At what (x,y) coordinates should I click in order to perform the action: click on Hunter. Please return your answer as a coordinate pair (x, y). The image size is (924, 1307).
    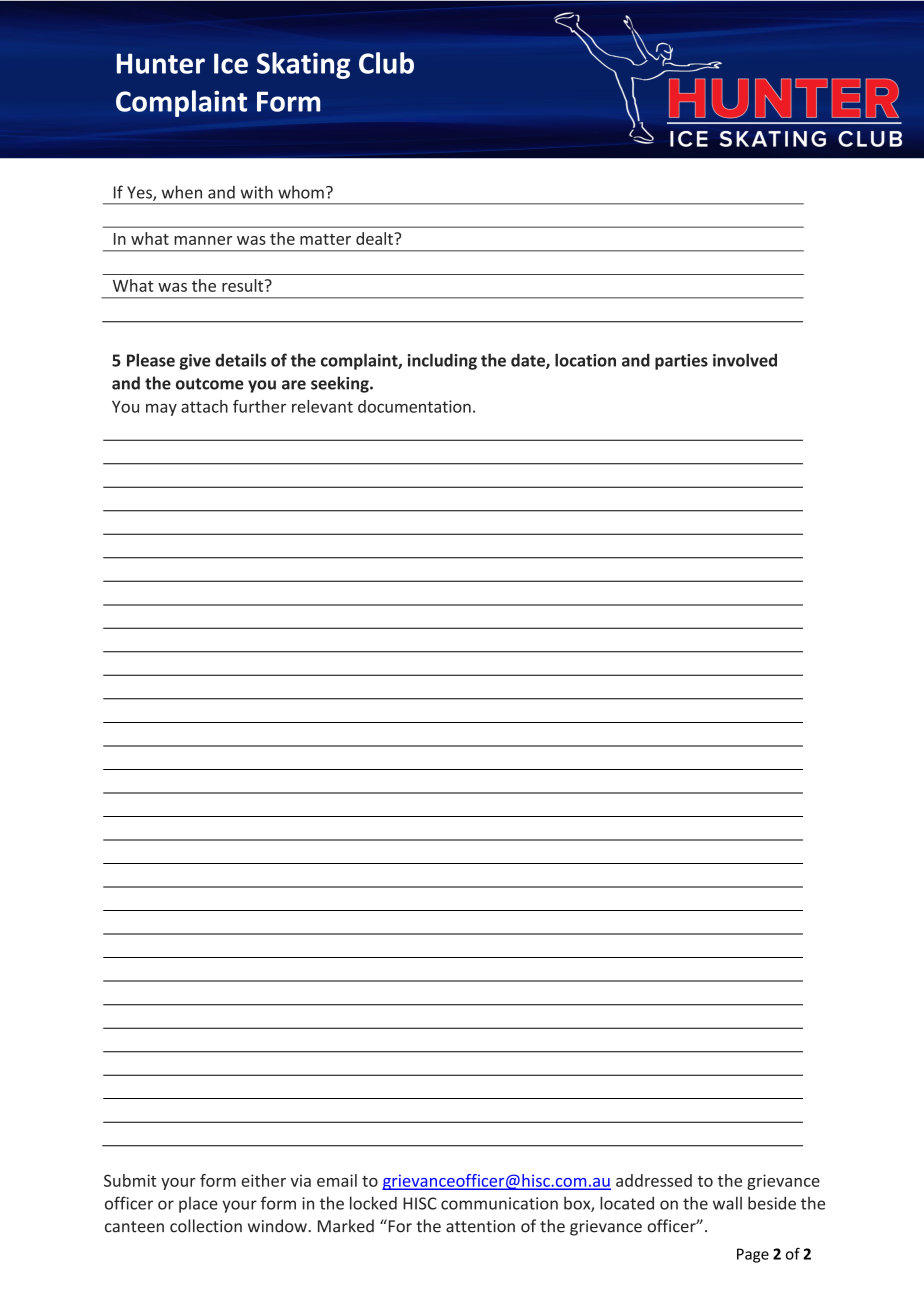
    Looking at the image, I should click on (161, 63).
